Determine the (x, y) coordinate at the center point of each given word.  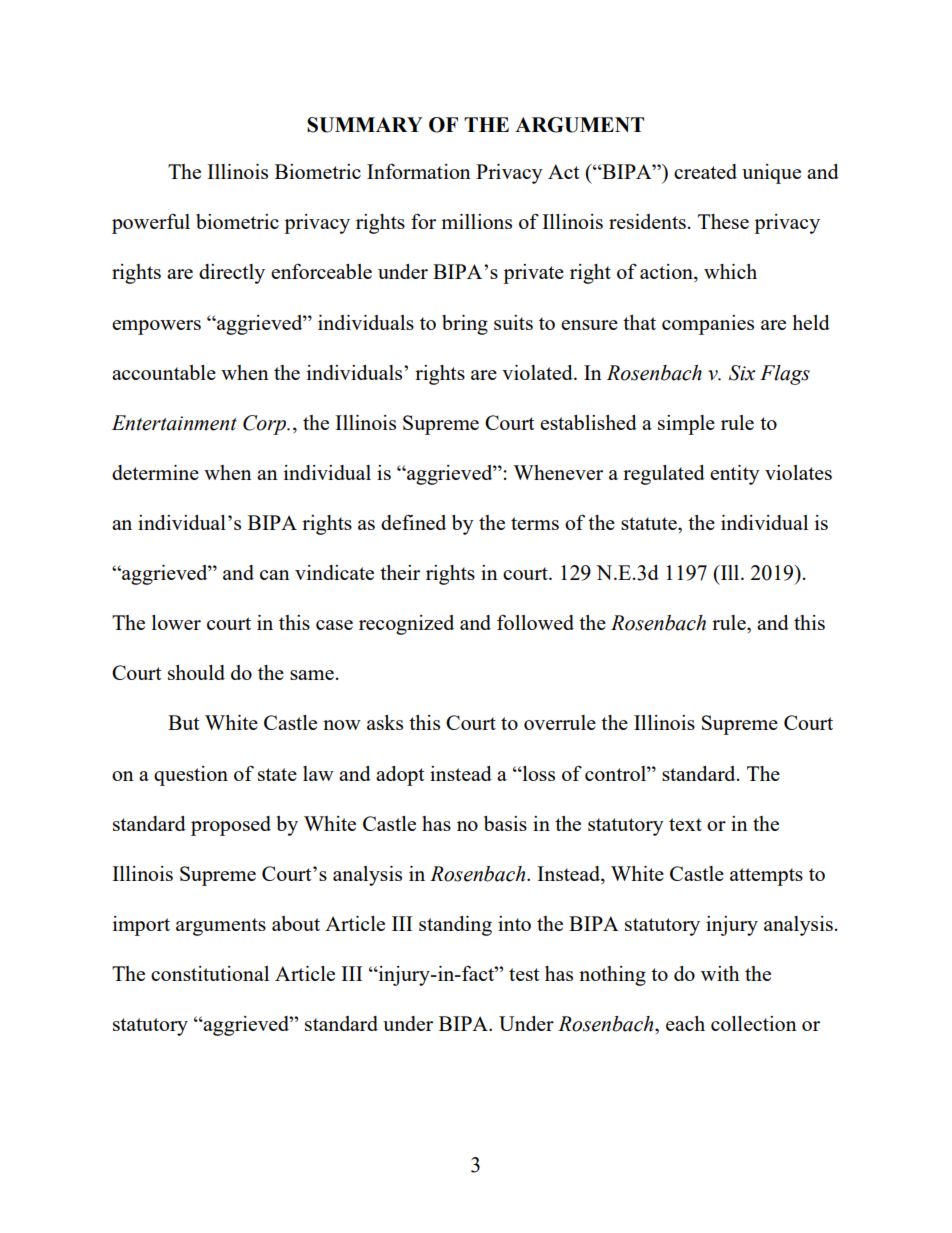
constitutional (210, 973)
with (720, 973)
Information (419, 171)
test (524, 974)
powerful (151, 224)
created (705, 171)
